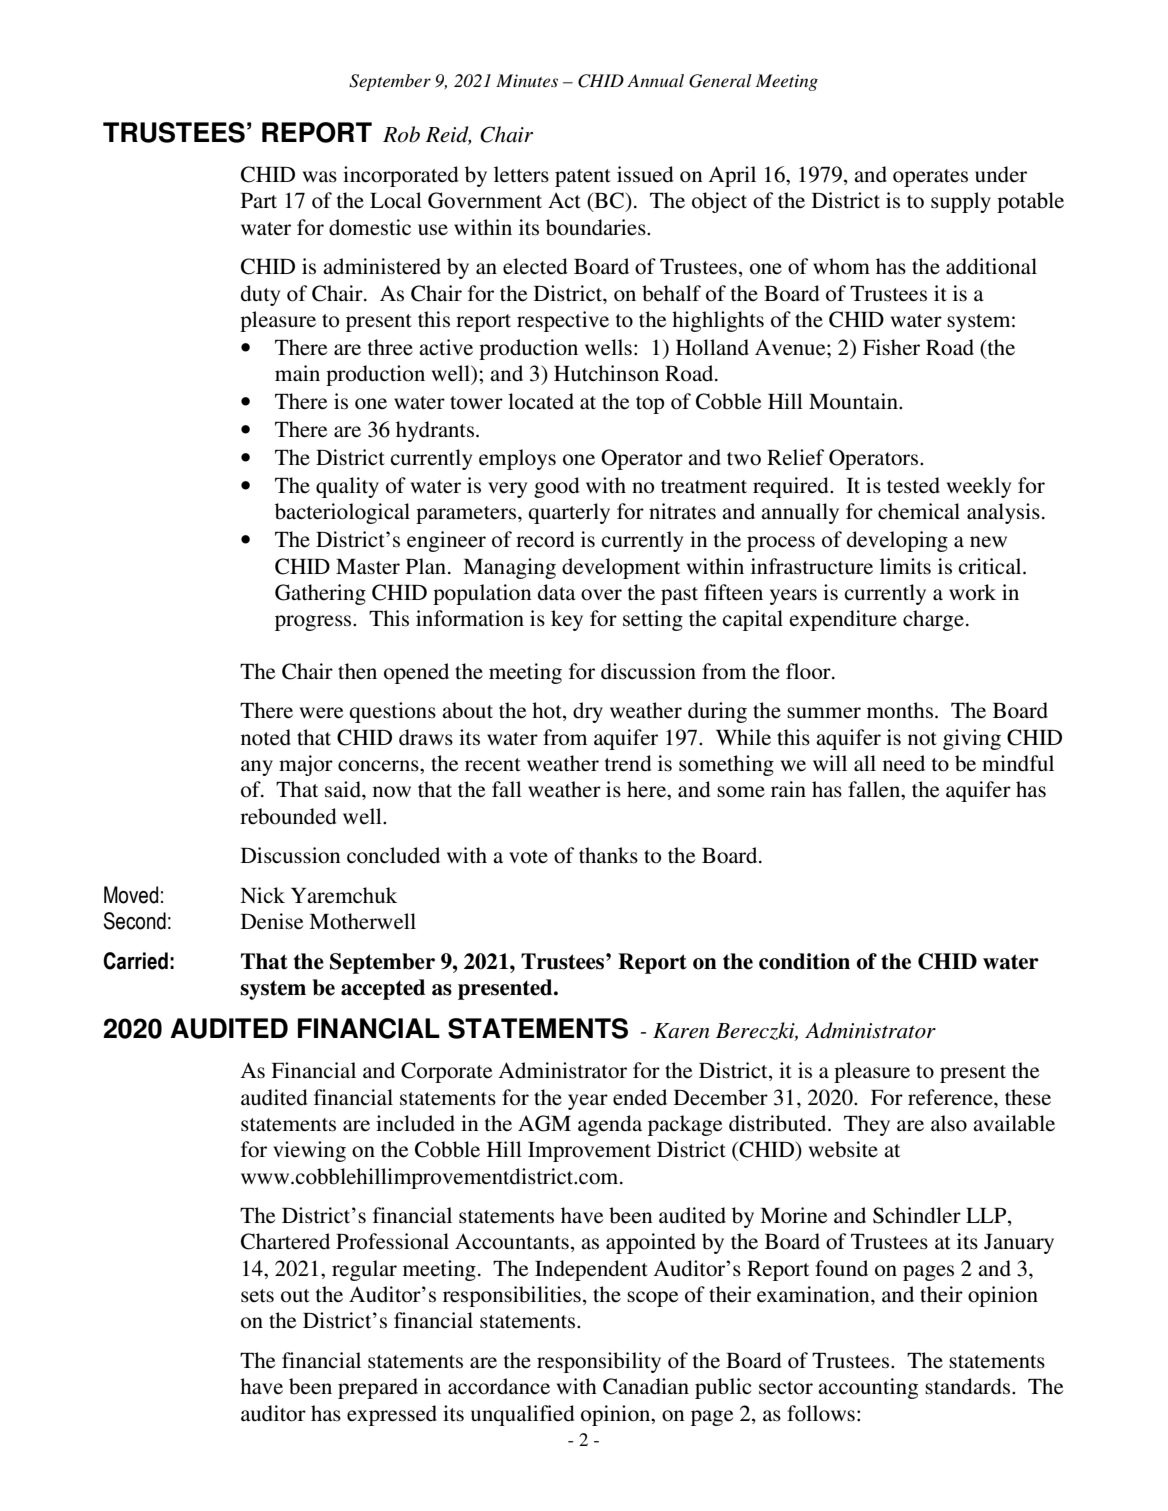 This page has height=1511, width=1168. I want to click on record, so click(545, 539).
